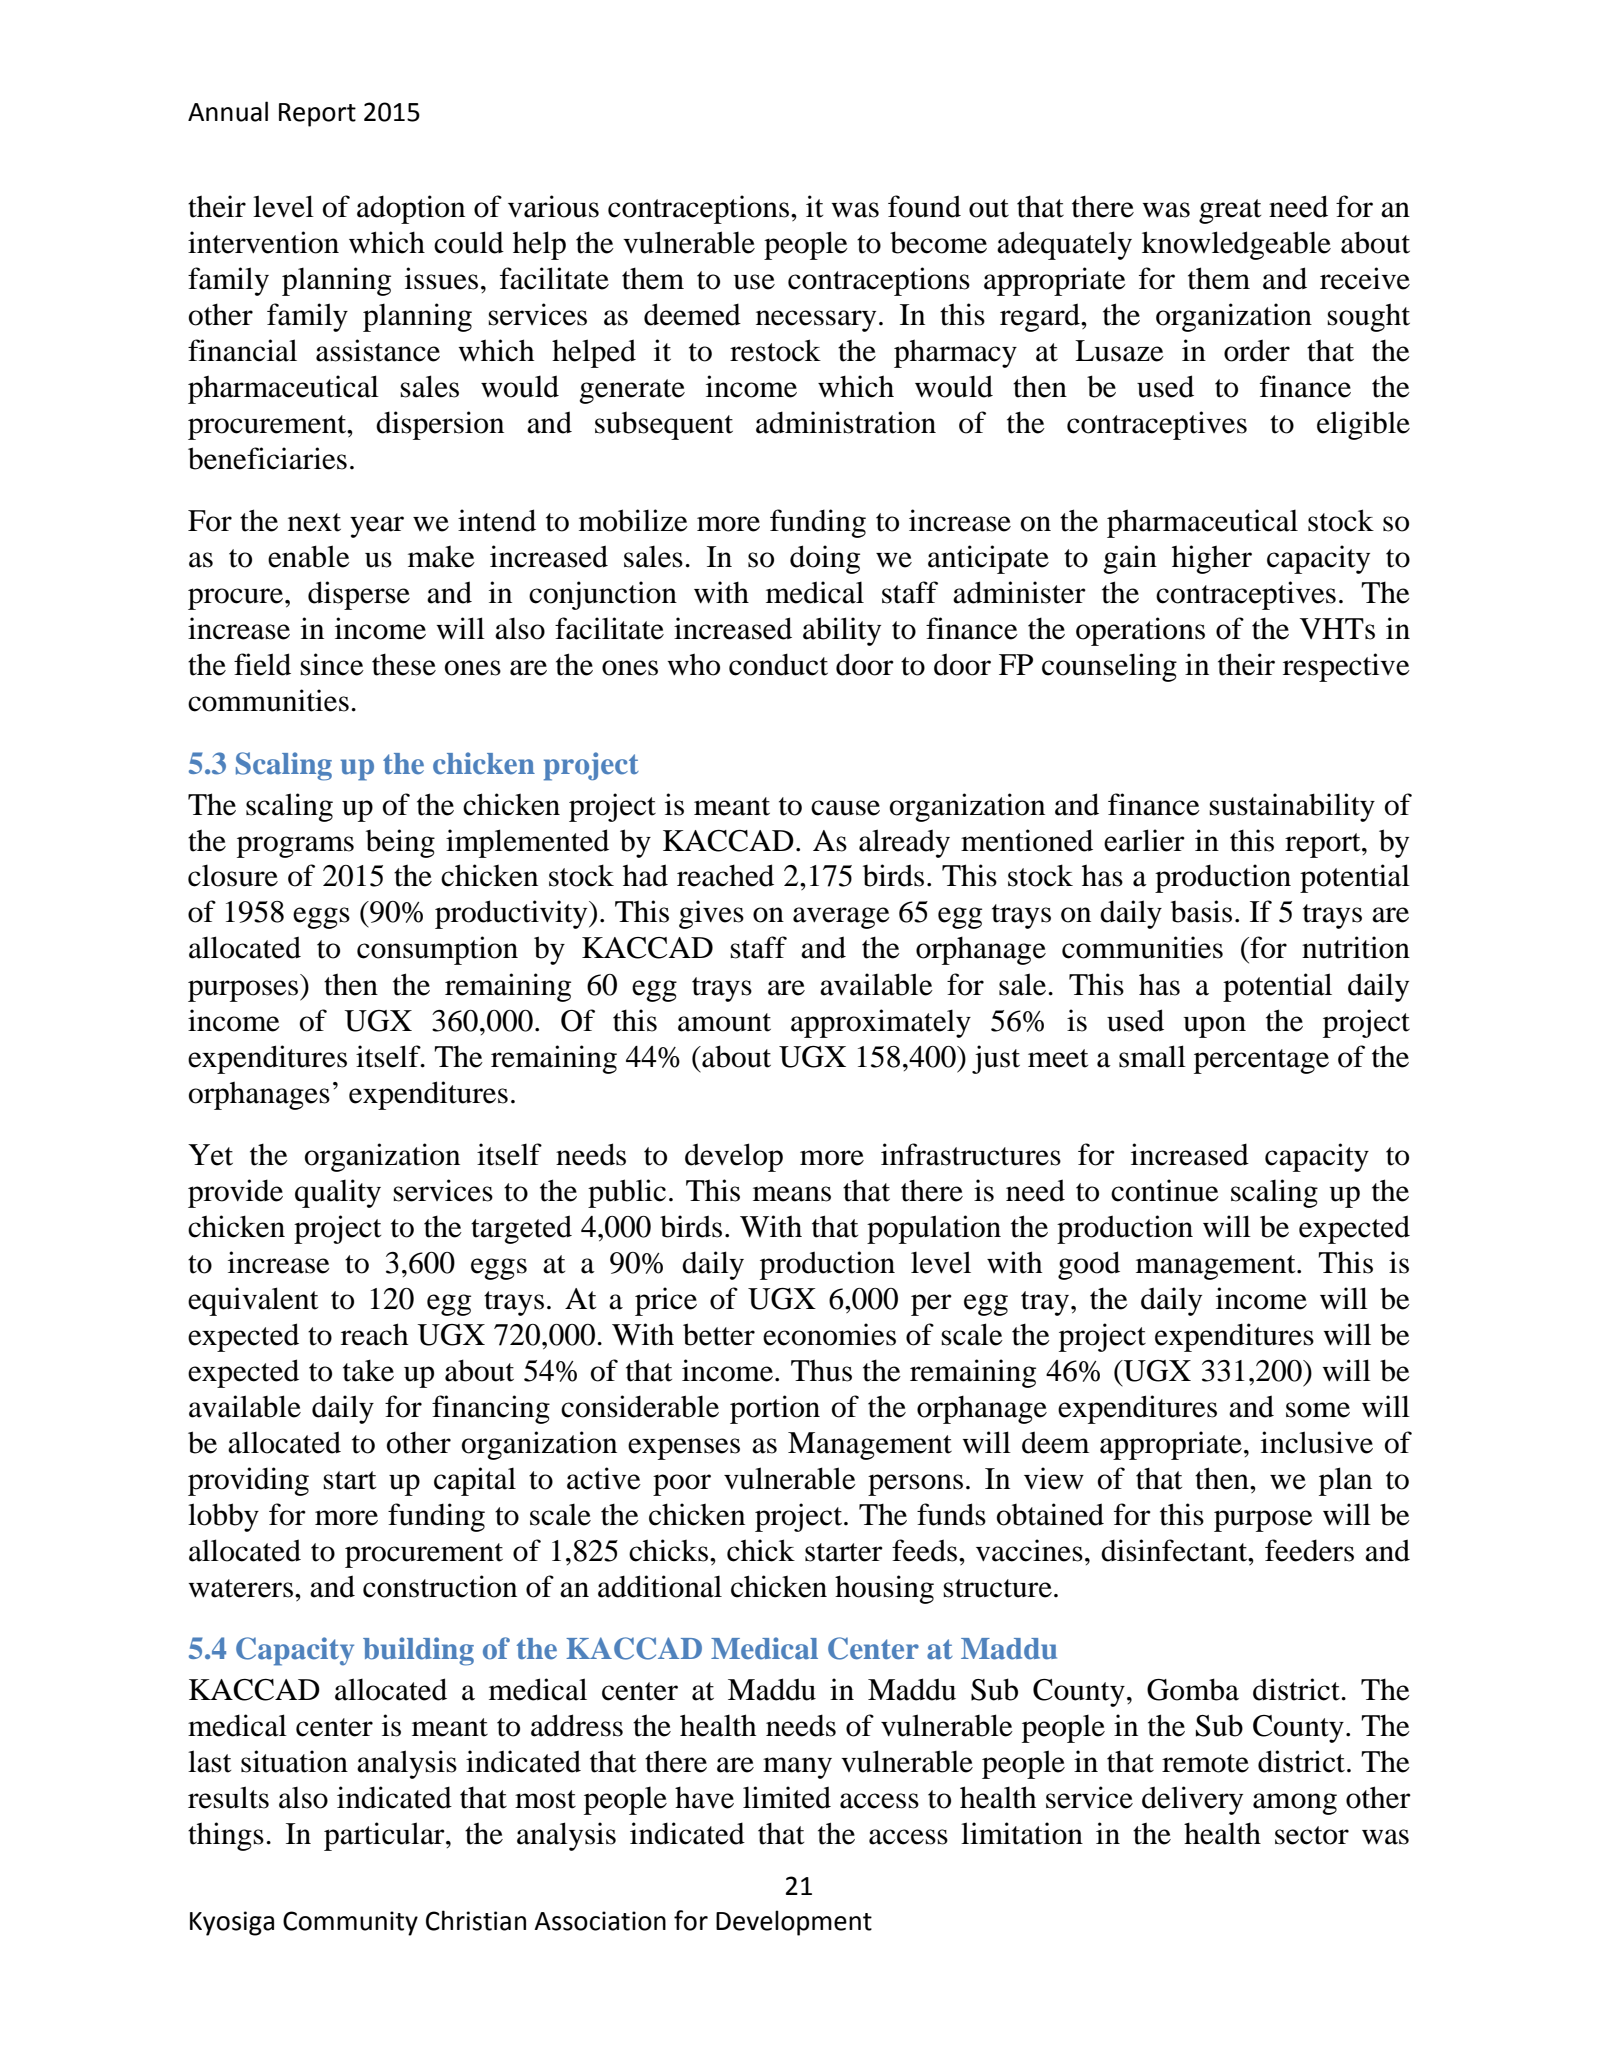 The image size is (1598, 2067). What do you see at coordinates (1230, 211) in the image?
I see `great` at bounding box center [1230, 211].
